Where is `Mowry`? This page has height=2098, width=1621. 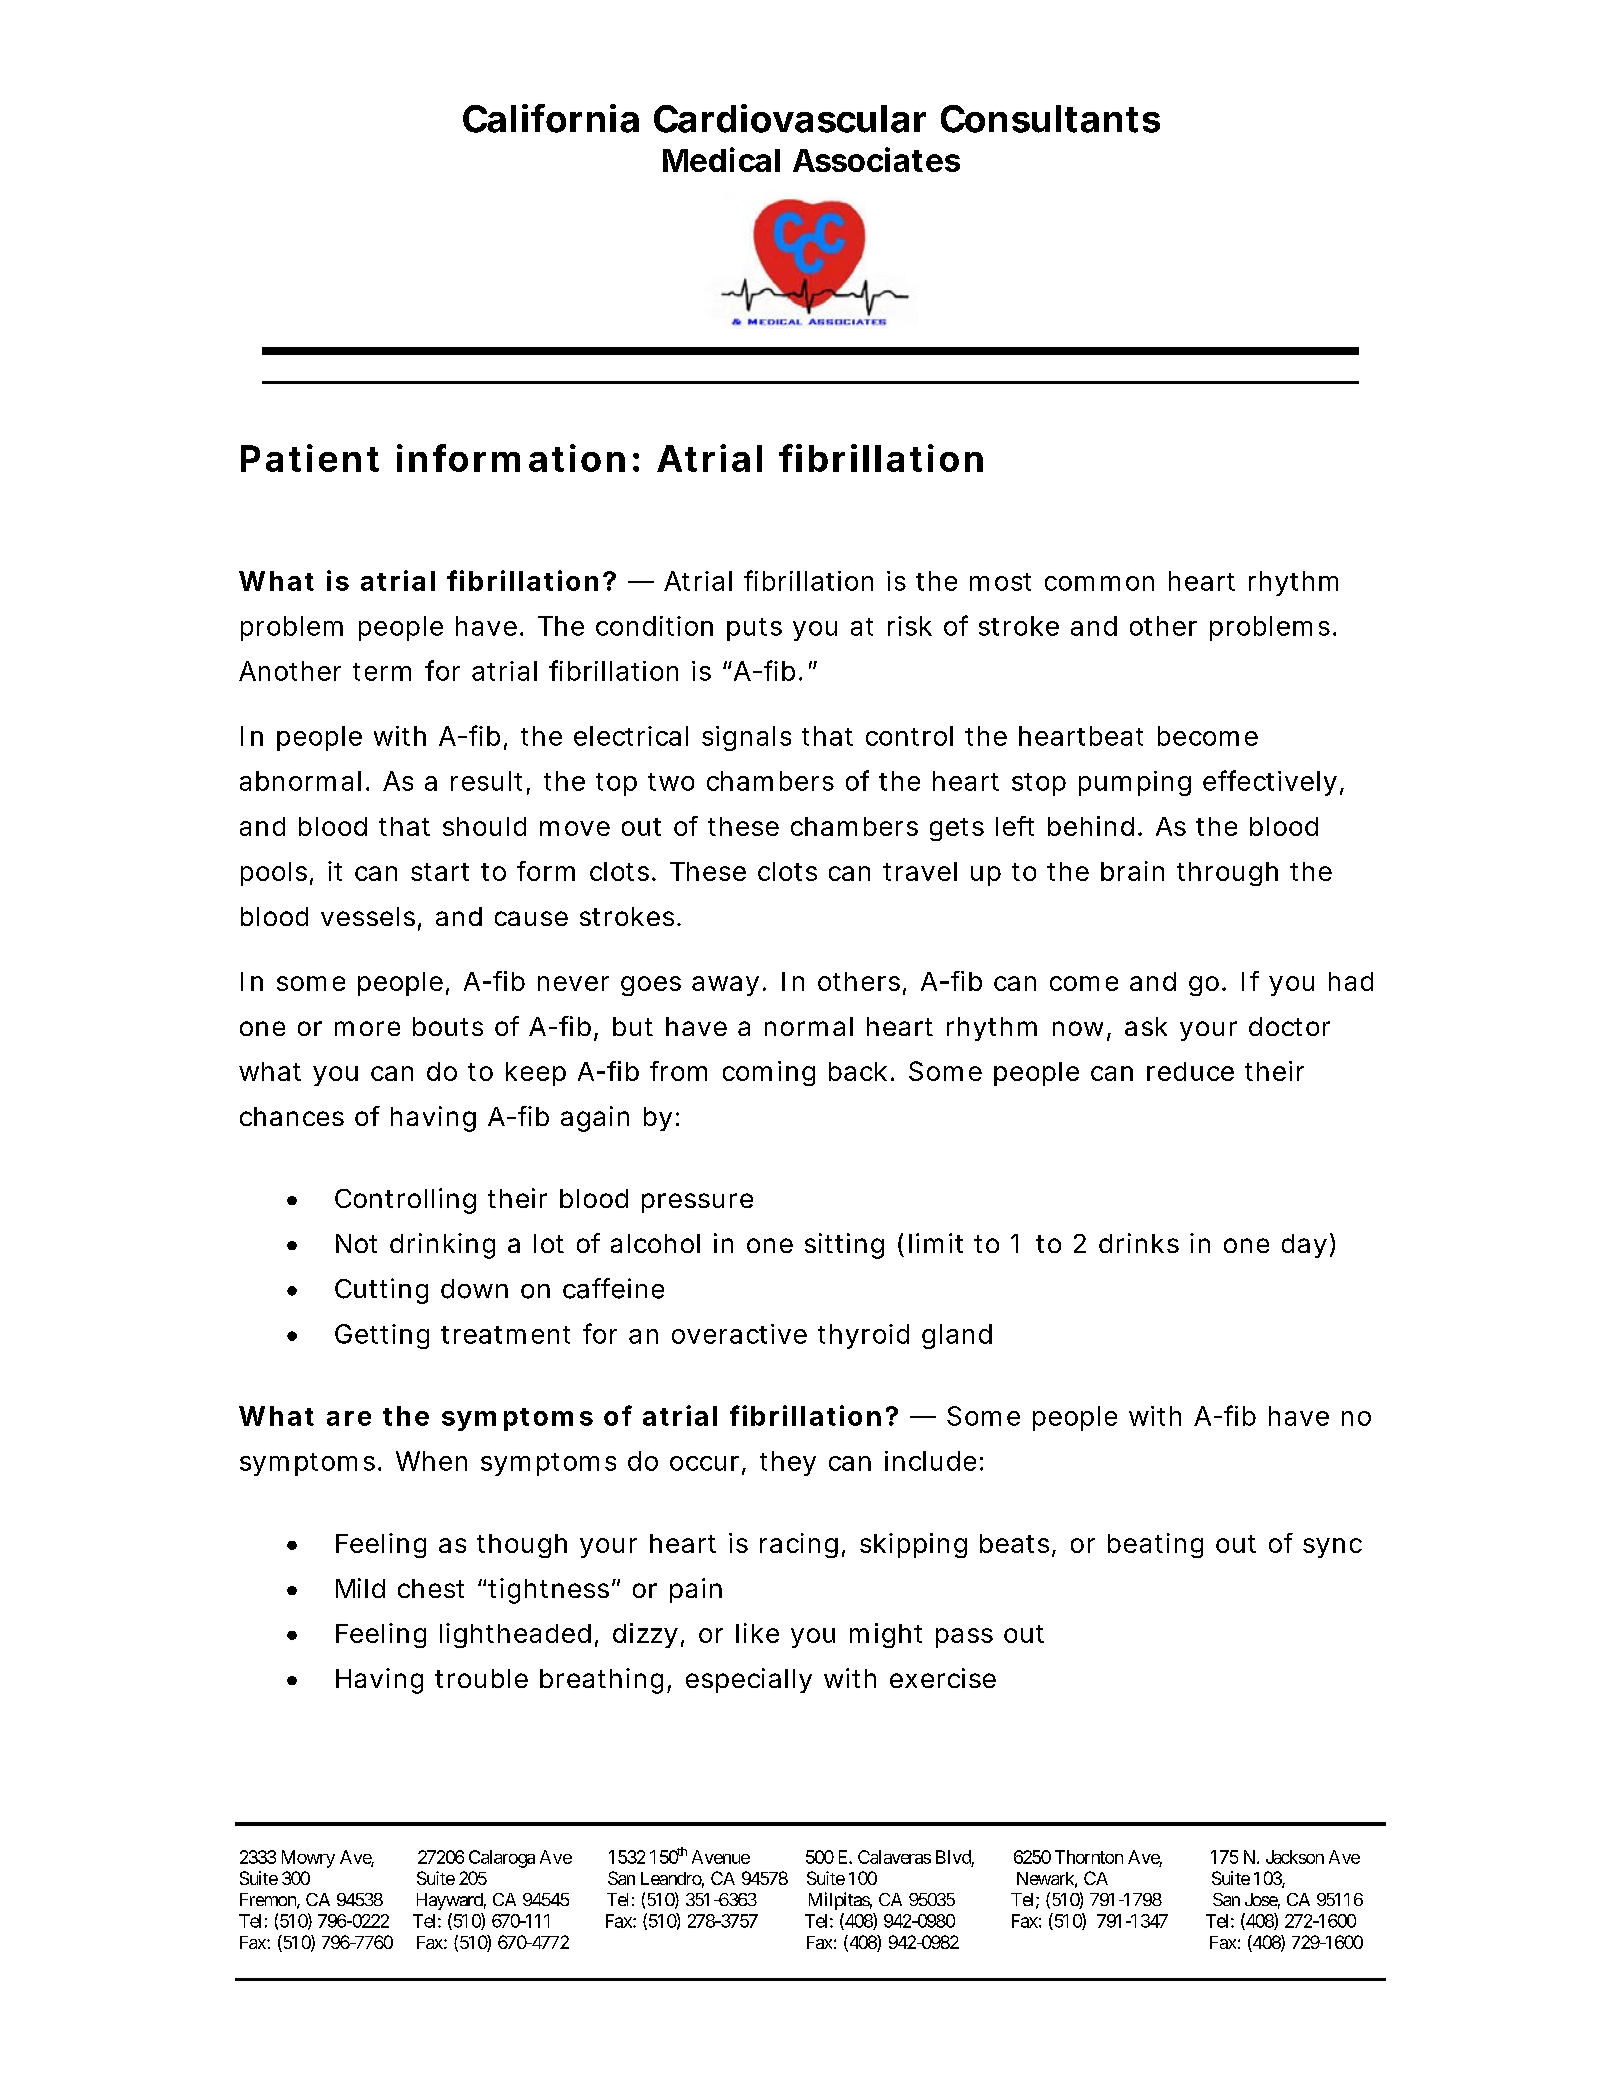
Mowry is located at coordinates (308, 1859).
